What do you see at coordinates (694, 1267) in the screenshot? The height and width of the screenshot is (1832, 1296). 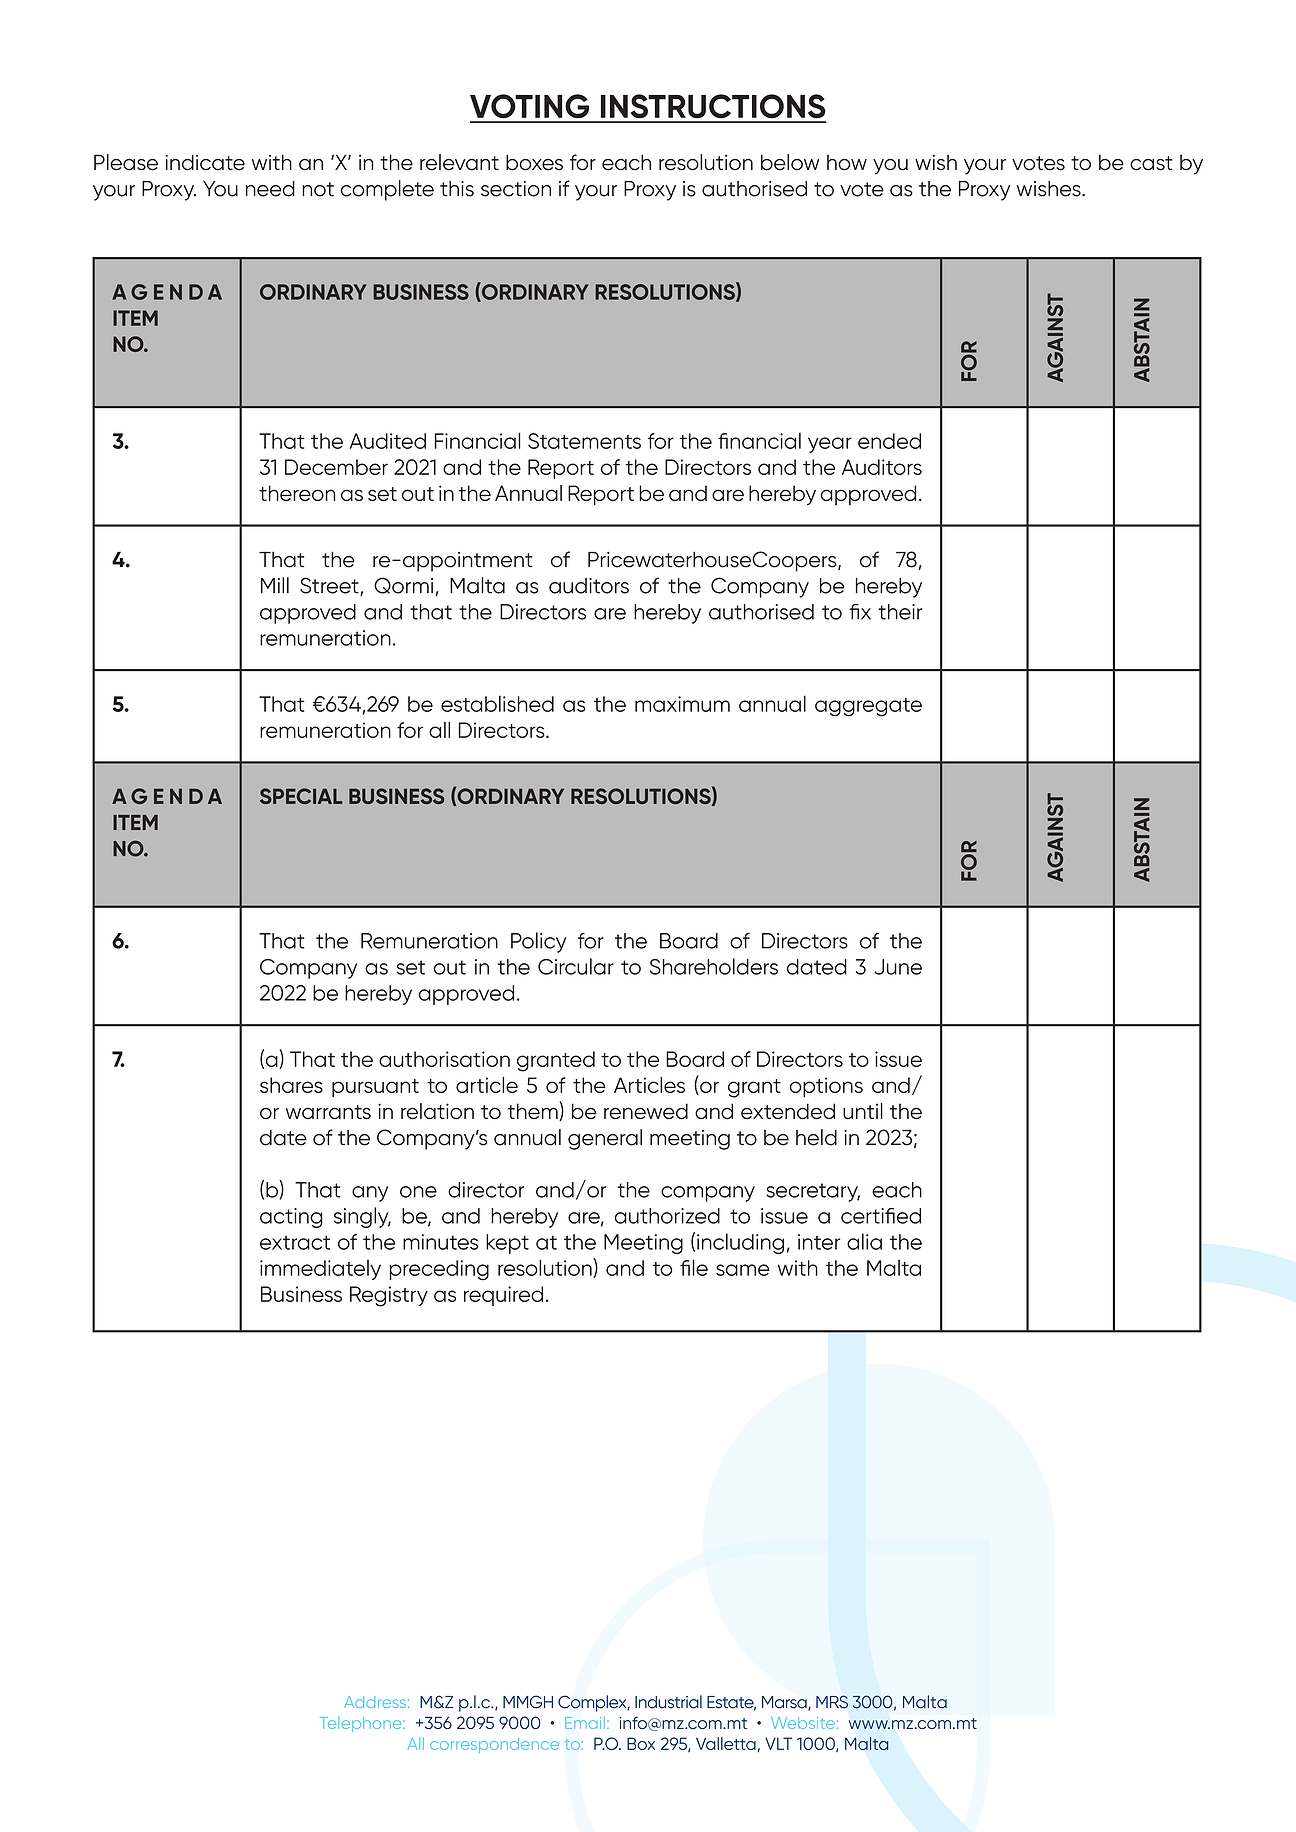 I see `file` at bounding box center [694, 1267].
